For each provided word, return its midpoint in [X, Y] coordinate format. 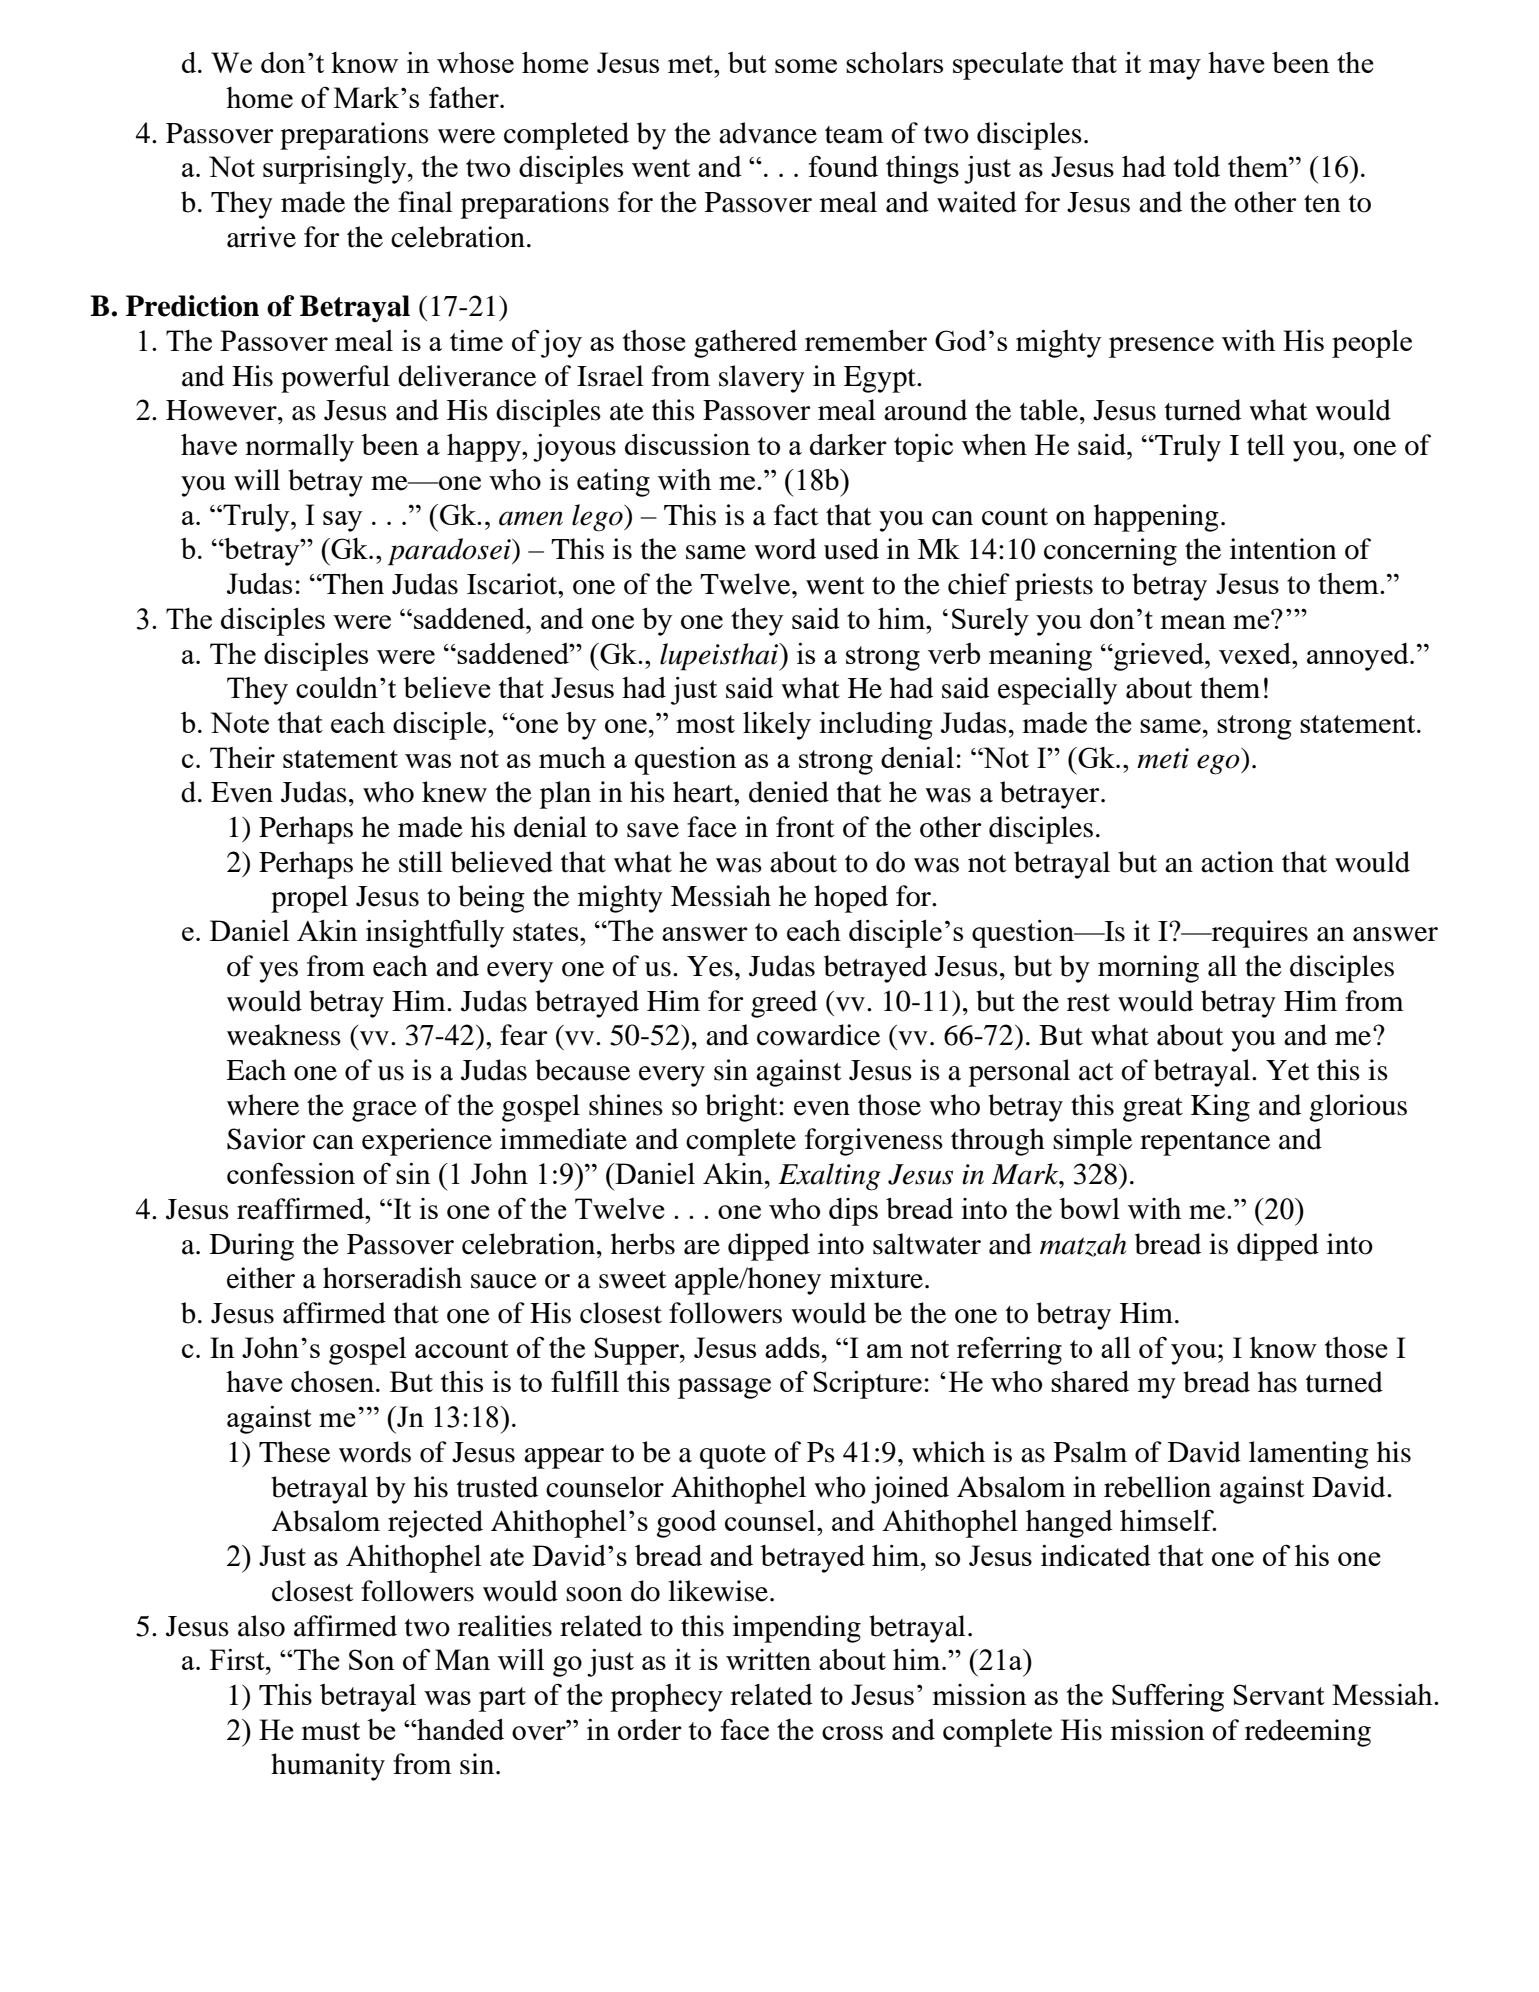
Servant [1279, 1694]
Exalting [829, 1177]
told [1197, 166]
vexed [1256, 653]
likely [777, 726]
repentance [1205, 1144]
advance [768, 133]
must [331, 1731]
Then [352, 584]
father [465, 97]
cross [852, 1733]
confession [291, 1173]
